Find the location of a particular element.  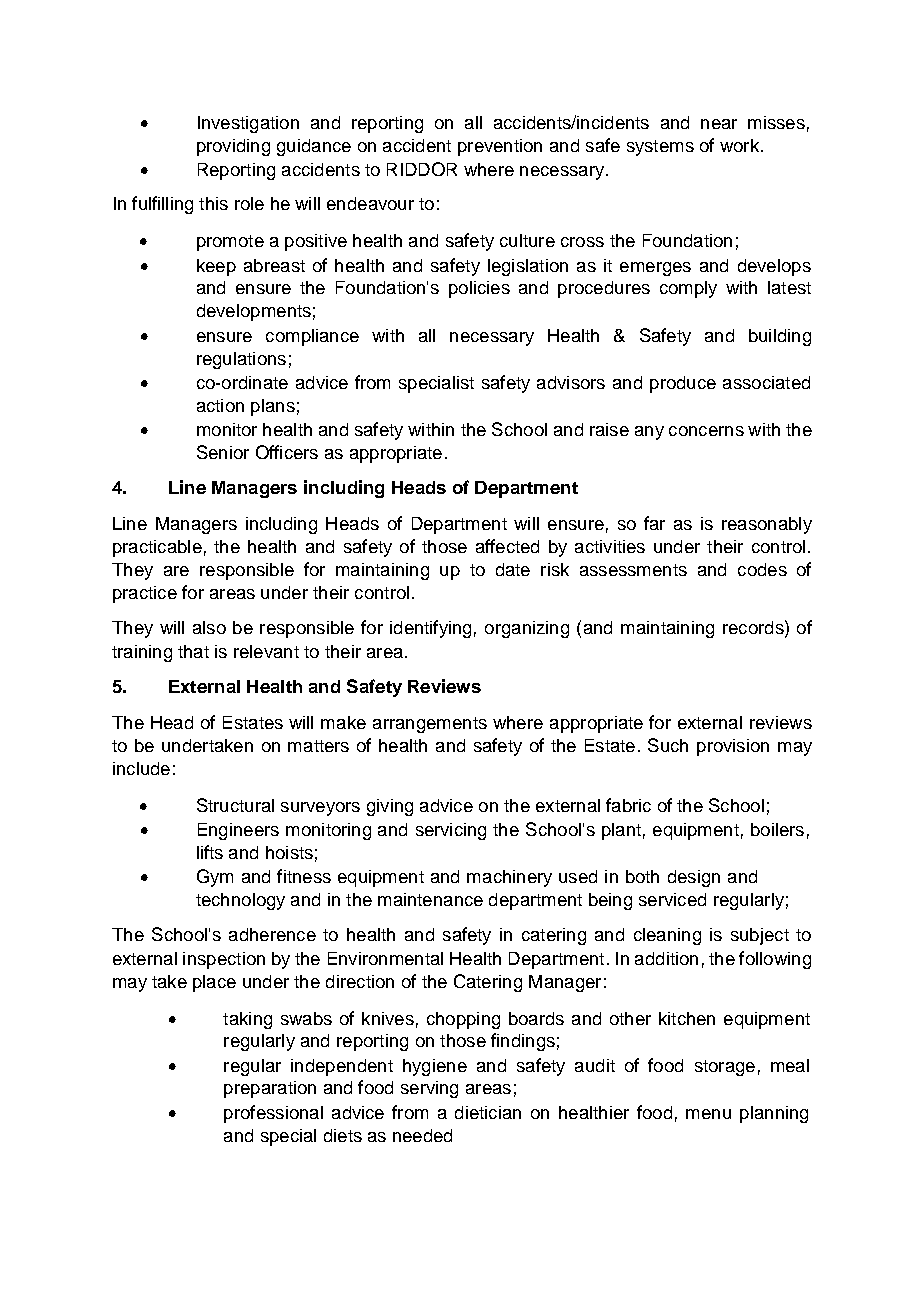

action is located at coordinates (220, 405).
